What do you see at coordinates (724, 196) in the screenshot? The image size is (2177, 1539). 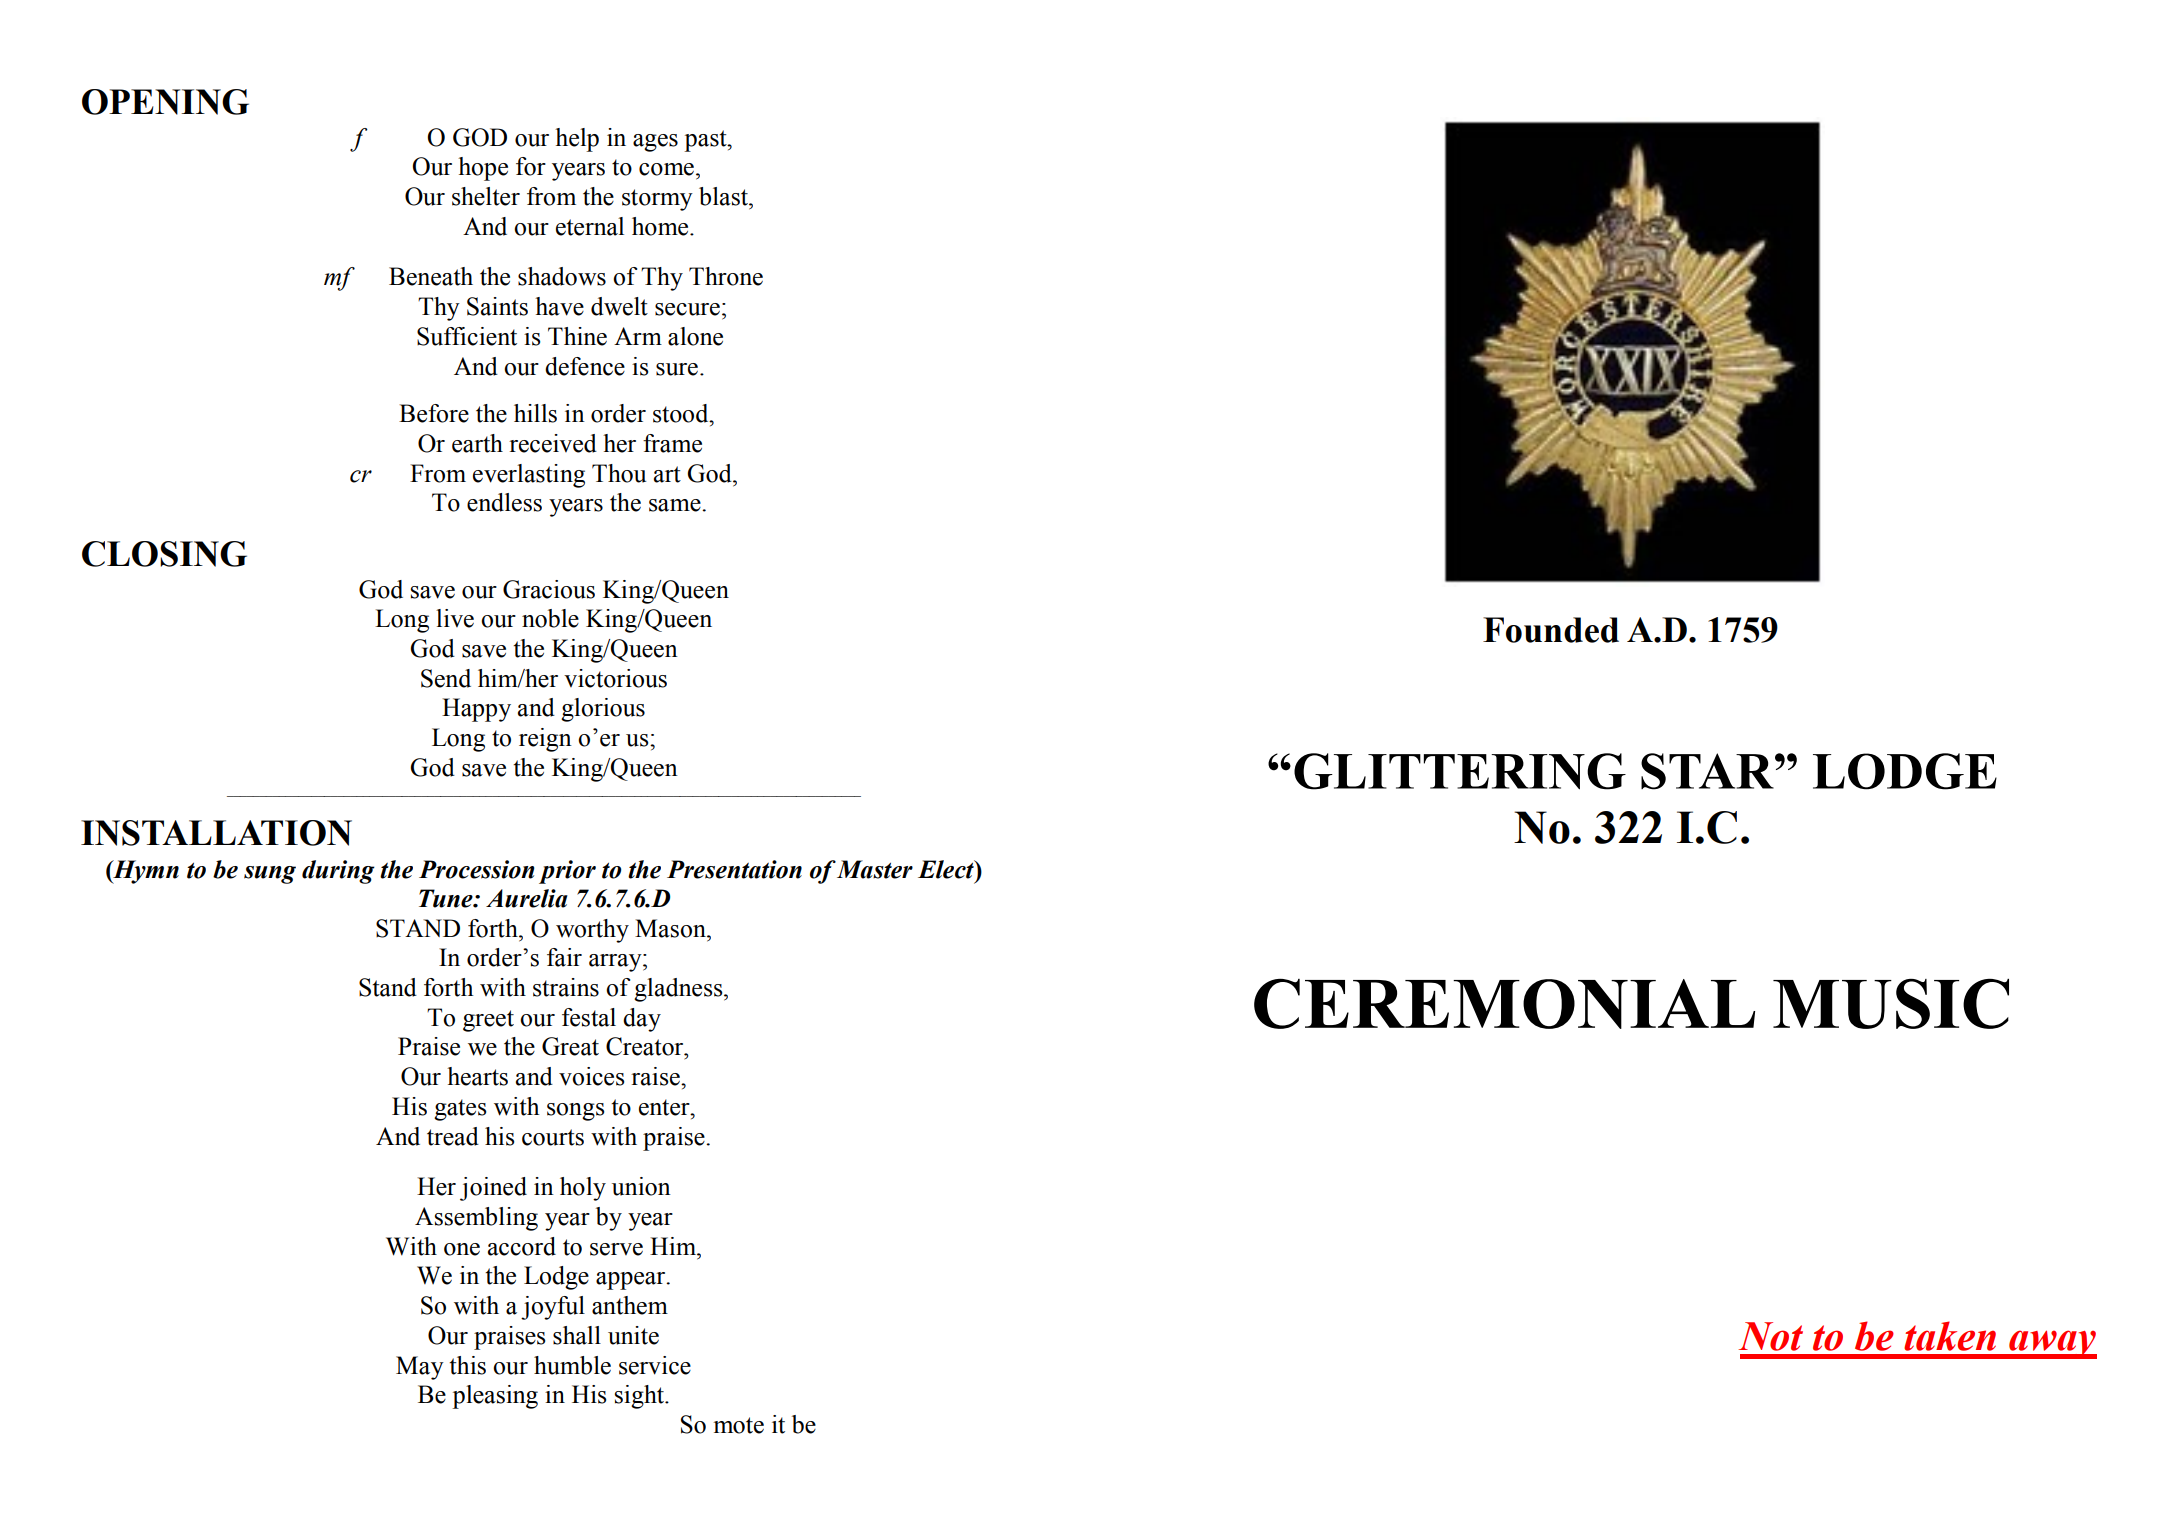 I see `blast` at bounding box center [724, 196].
